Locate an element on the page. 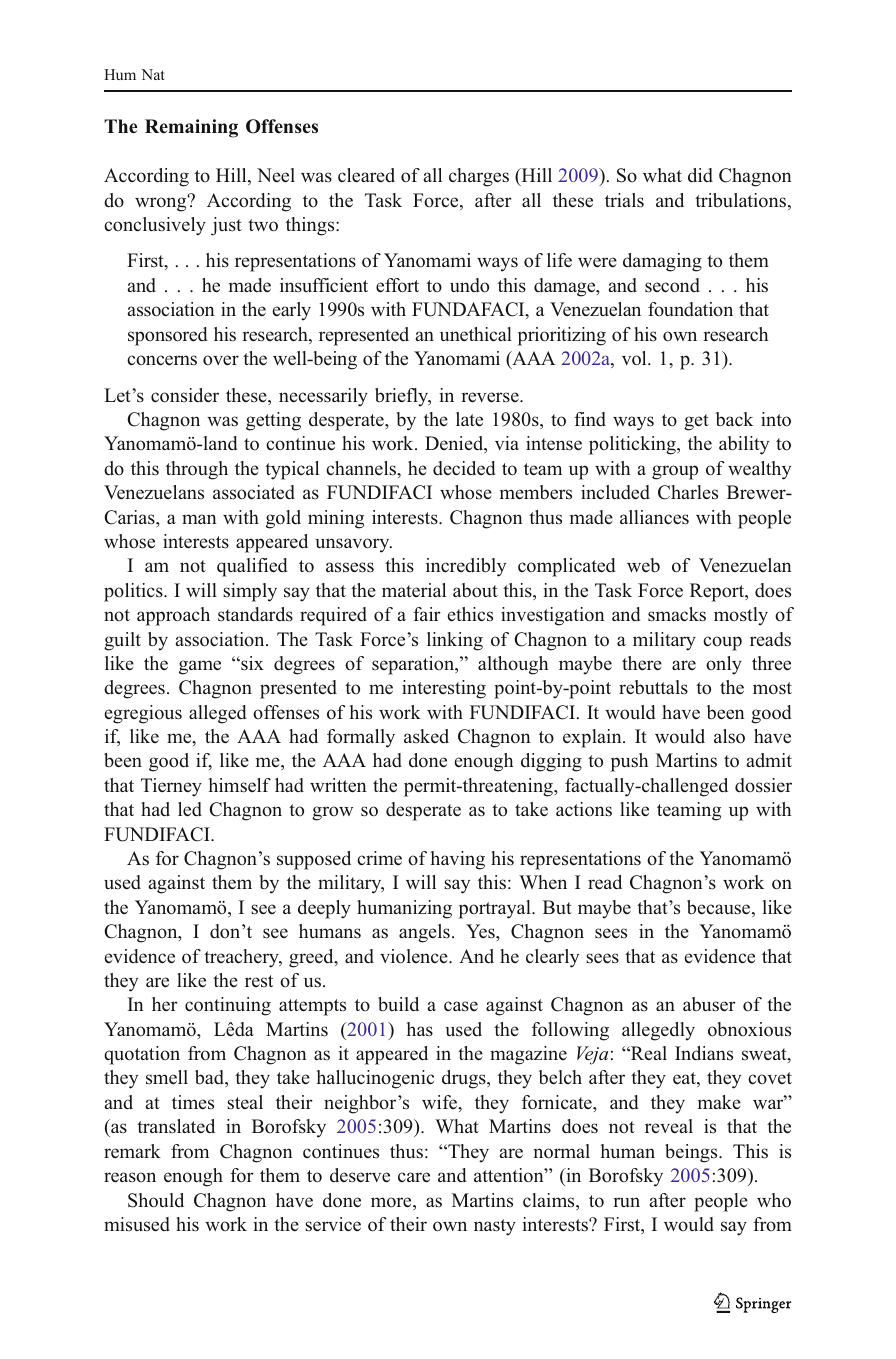  charges is located at coordinates (479, 177).
